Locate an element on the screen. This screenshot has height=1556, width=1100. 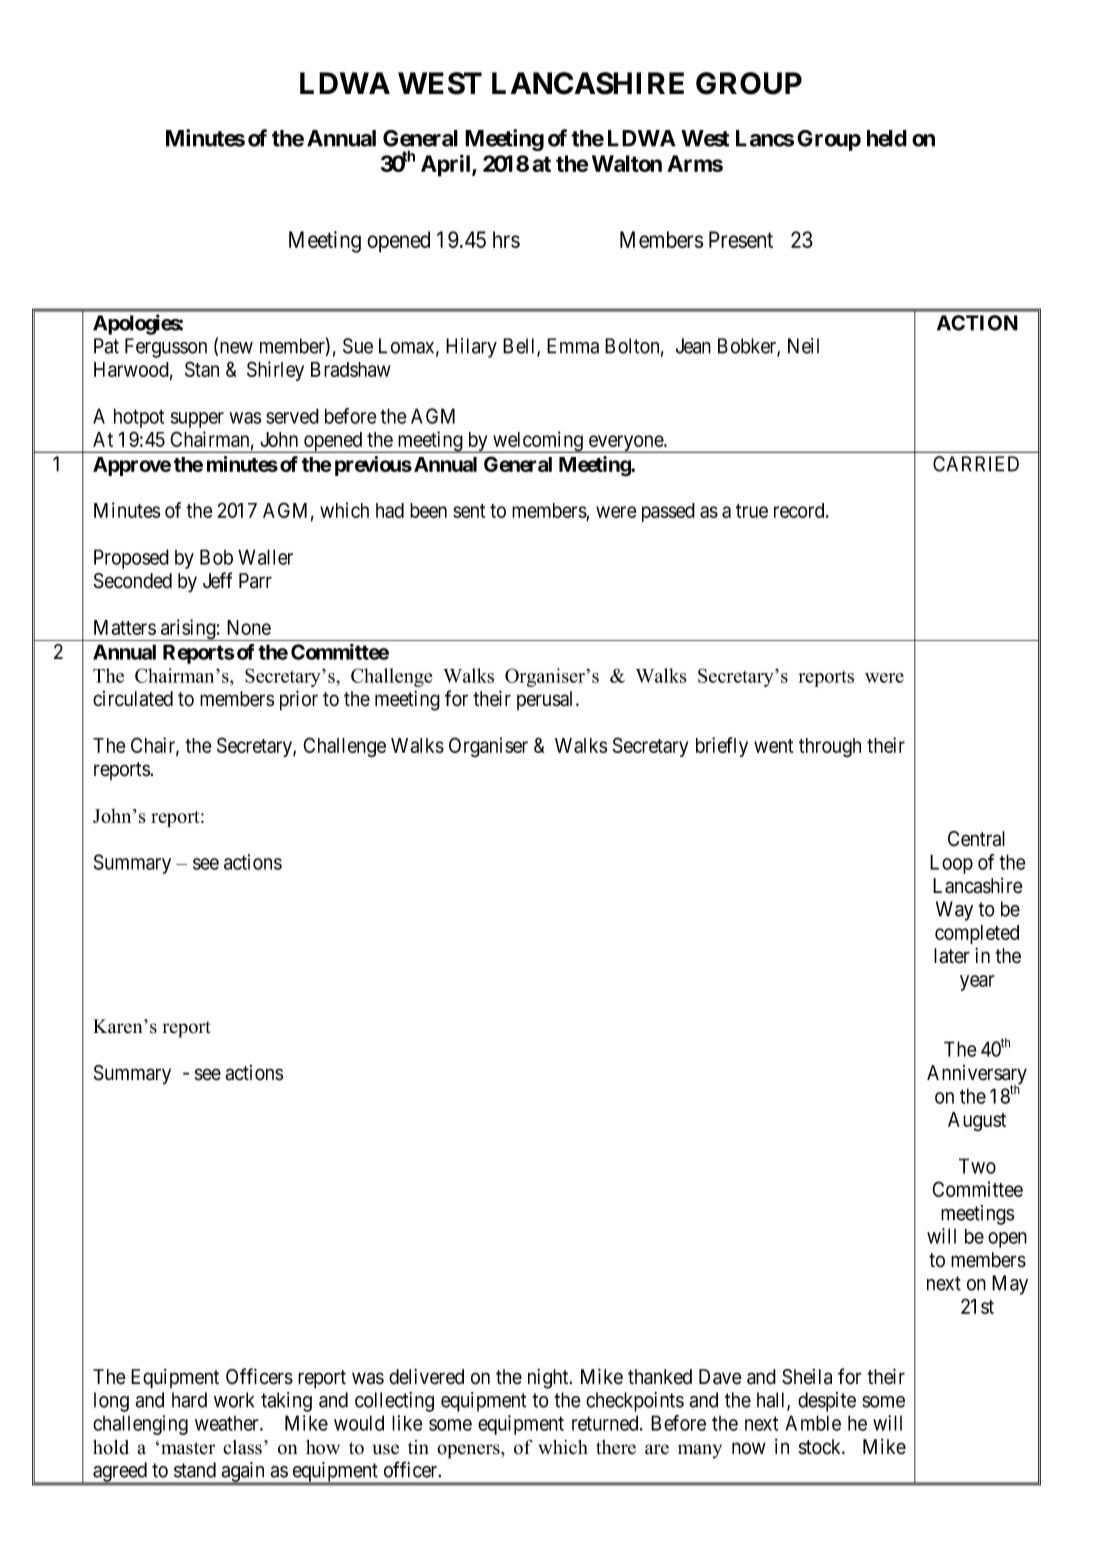
August is located at coordinates (977, 1122).
